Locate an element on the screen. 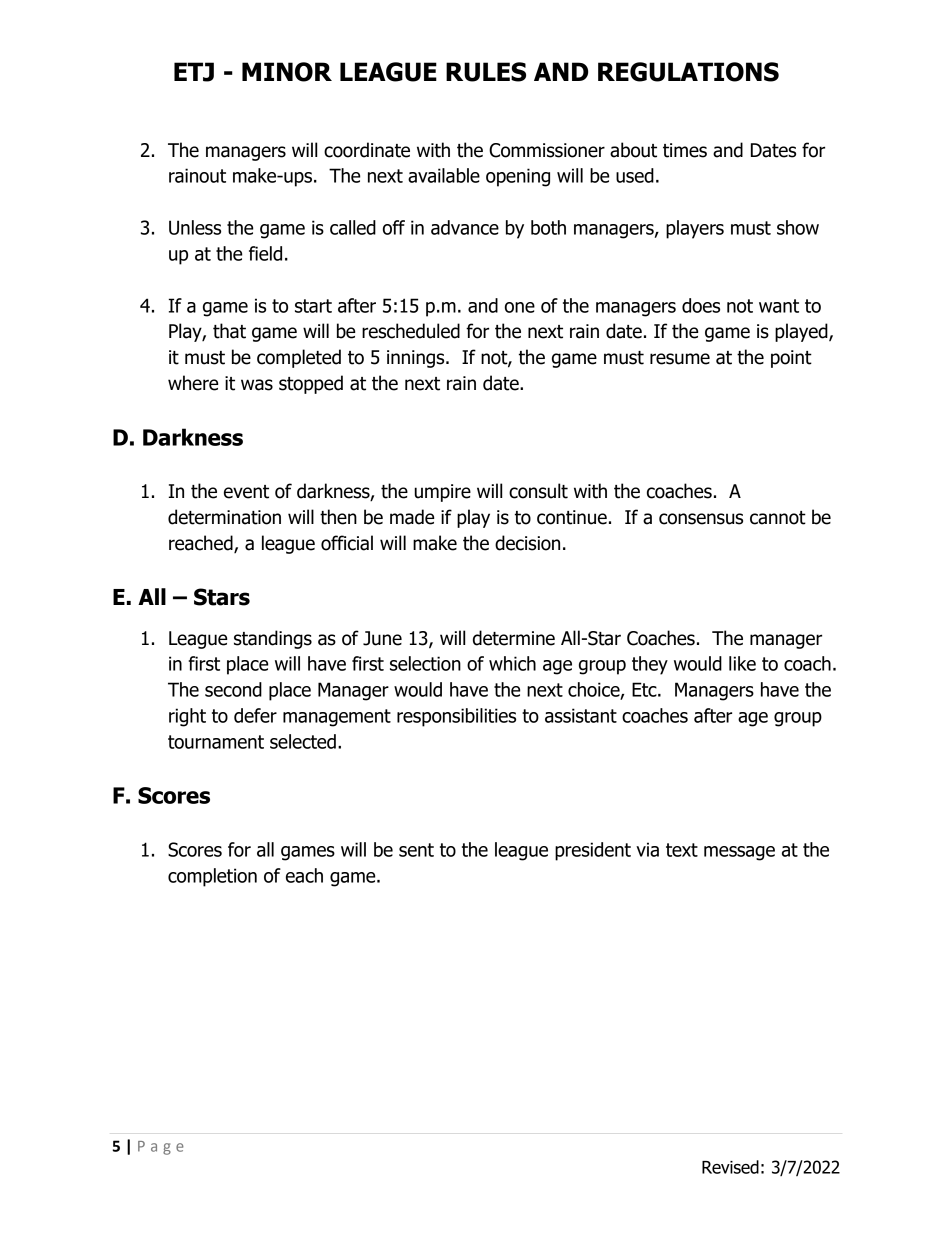  completion is located at coordinates (212, 877).
